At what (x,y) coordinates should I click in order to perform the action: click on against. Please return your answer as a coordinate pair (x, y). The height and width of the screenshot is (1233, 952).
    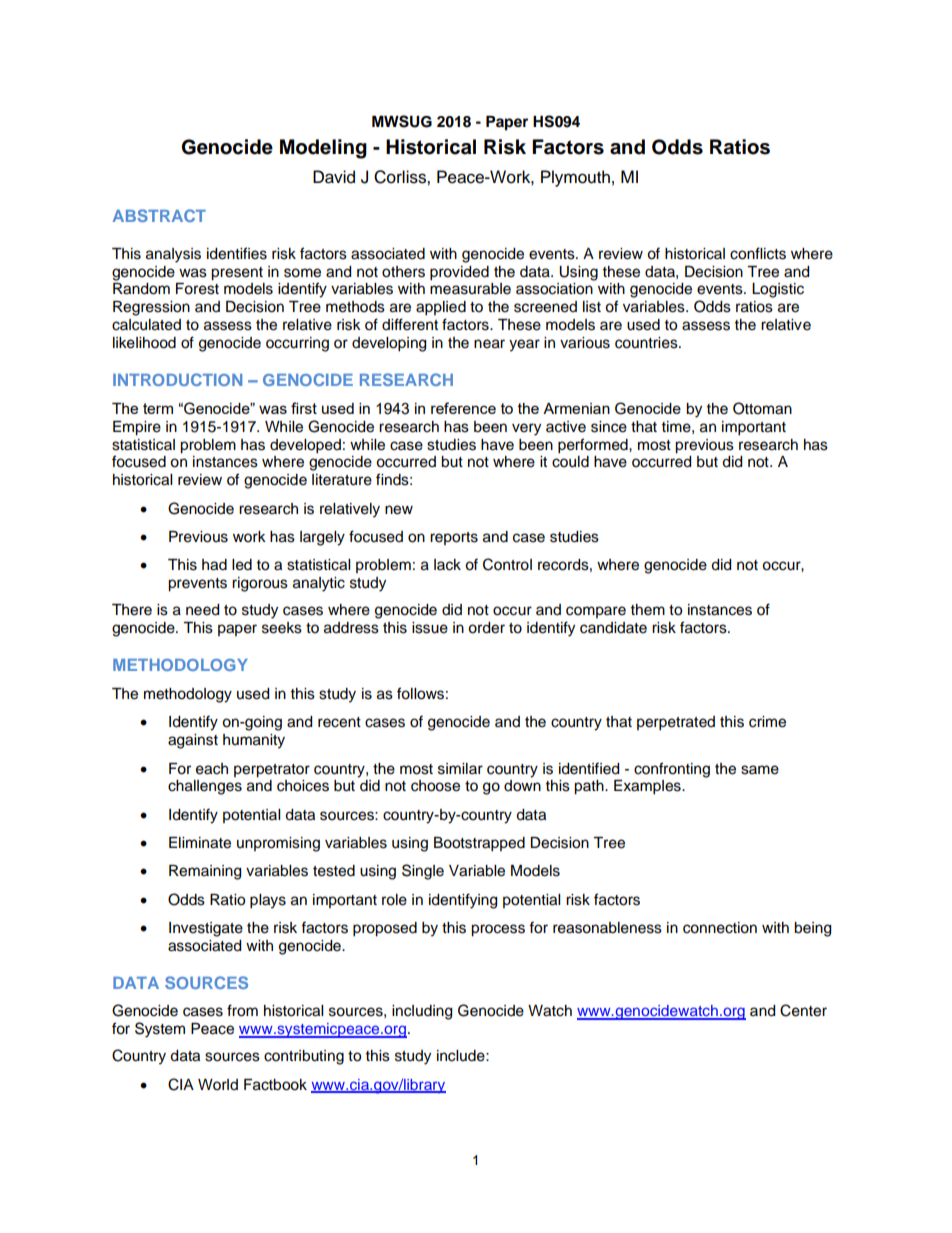
    Looking at the image, I should click on (193, 741).
